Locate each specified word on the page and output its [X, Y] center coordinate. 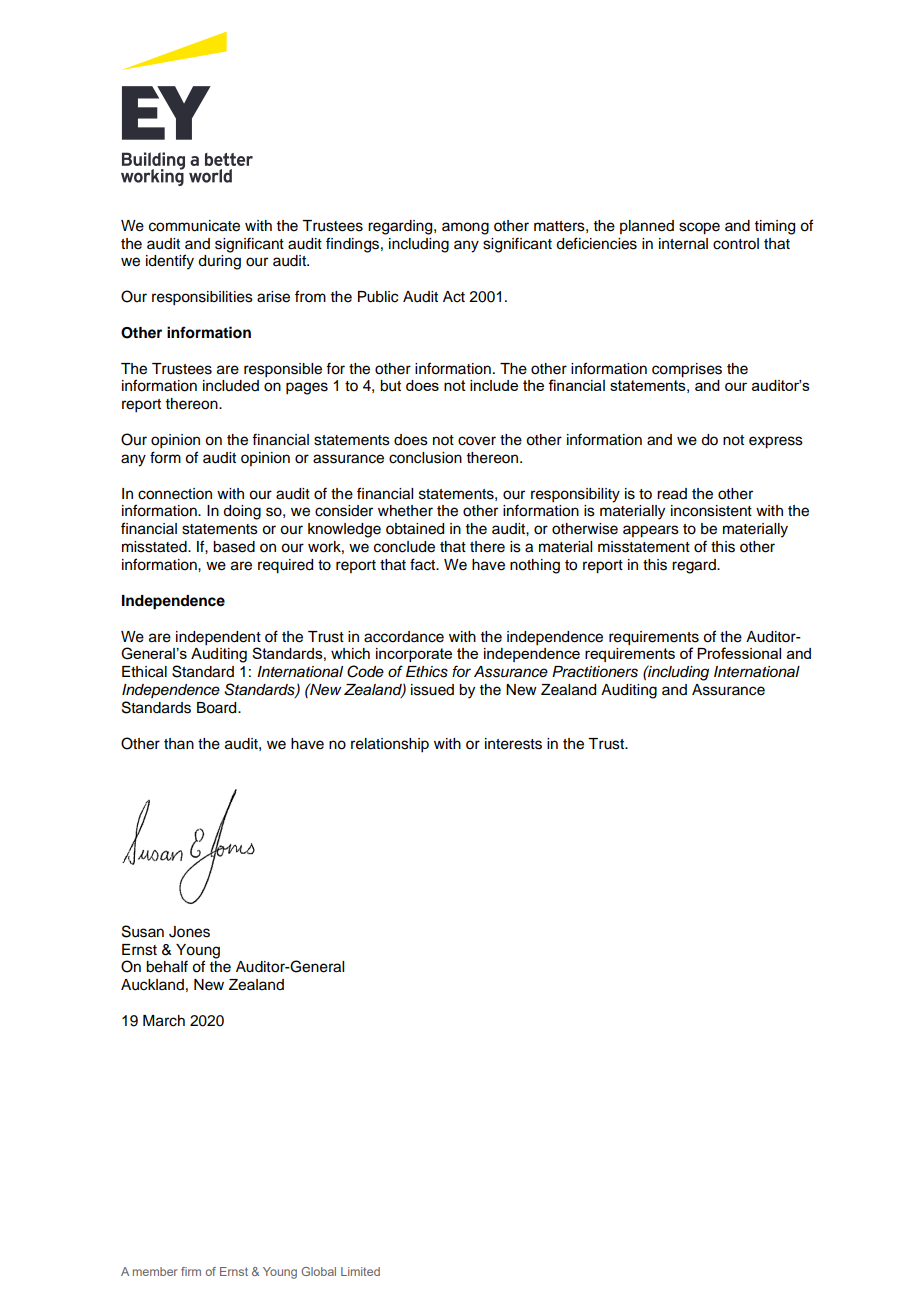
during [219, 262]
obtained [415, 529]
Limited [360, 1271]
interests [513, 744]
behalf [167, 966]
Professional [739, 653]
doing [242, 512]
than [179, 743]
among [465, 228]
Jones [189, 932]
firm [191, 1271]
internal [683, 244]
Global [318, 1271]
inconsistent [711, 511]
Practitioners [595, 672]
